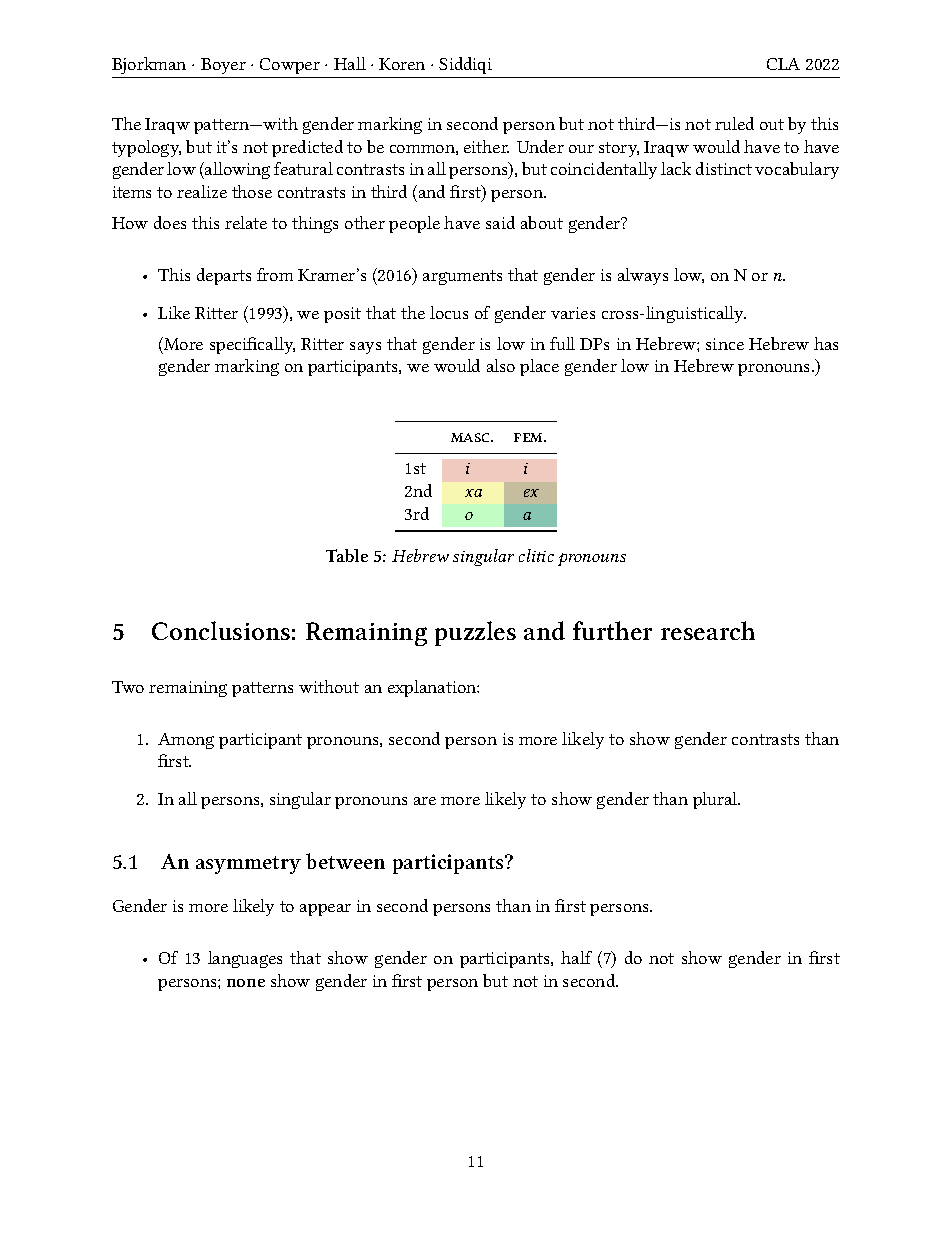  What do you see at coordinates (486, 146) in the image?
I see `either` at bounding box center [486, 146].
